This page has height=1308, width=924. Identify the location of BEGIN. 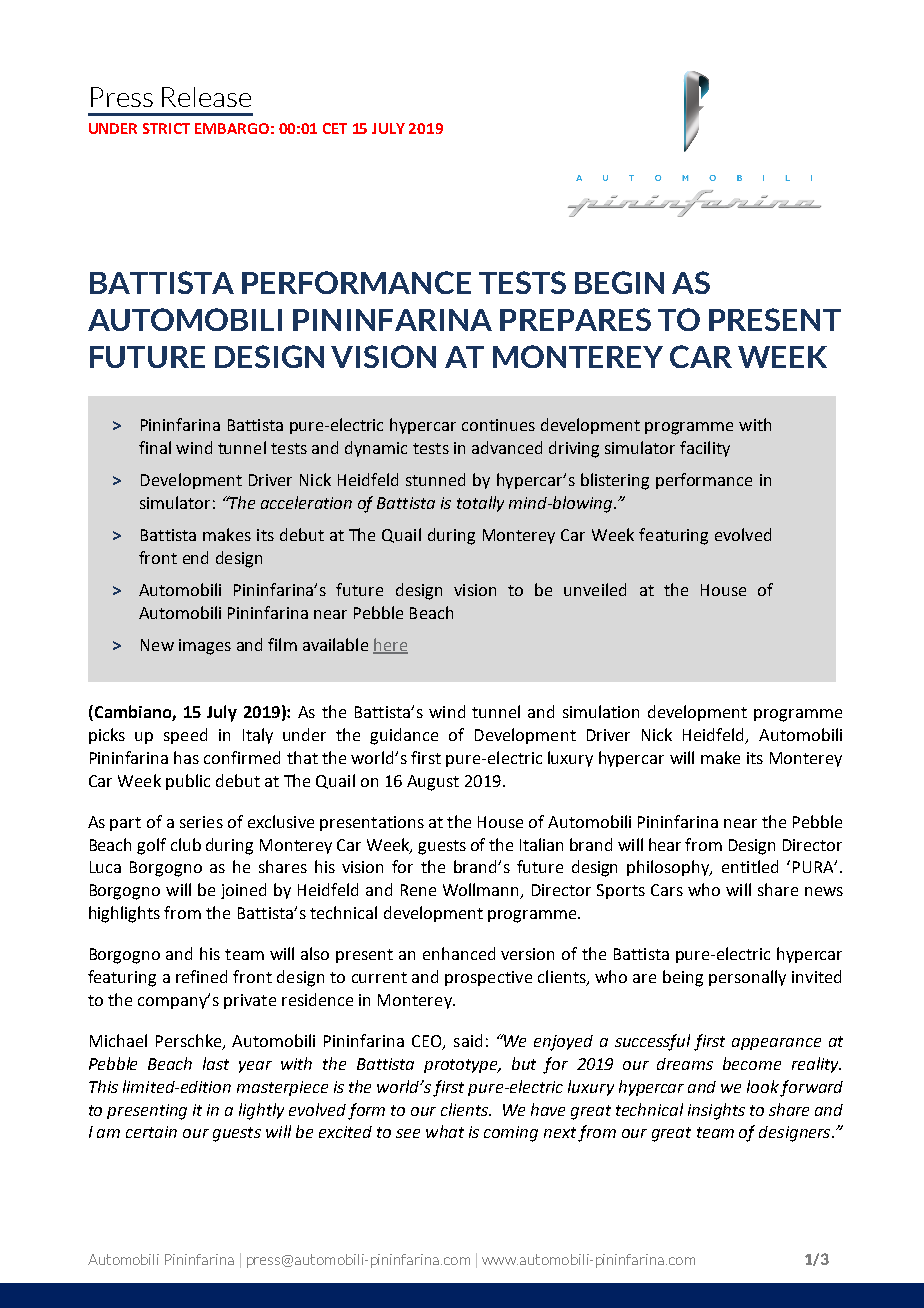
(619, 282).
